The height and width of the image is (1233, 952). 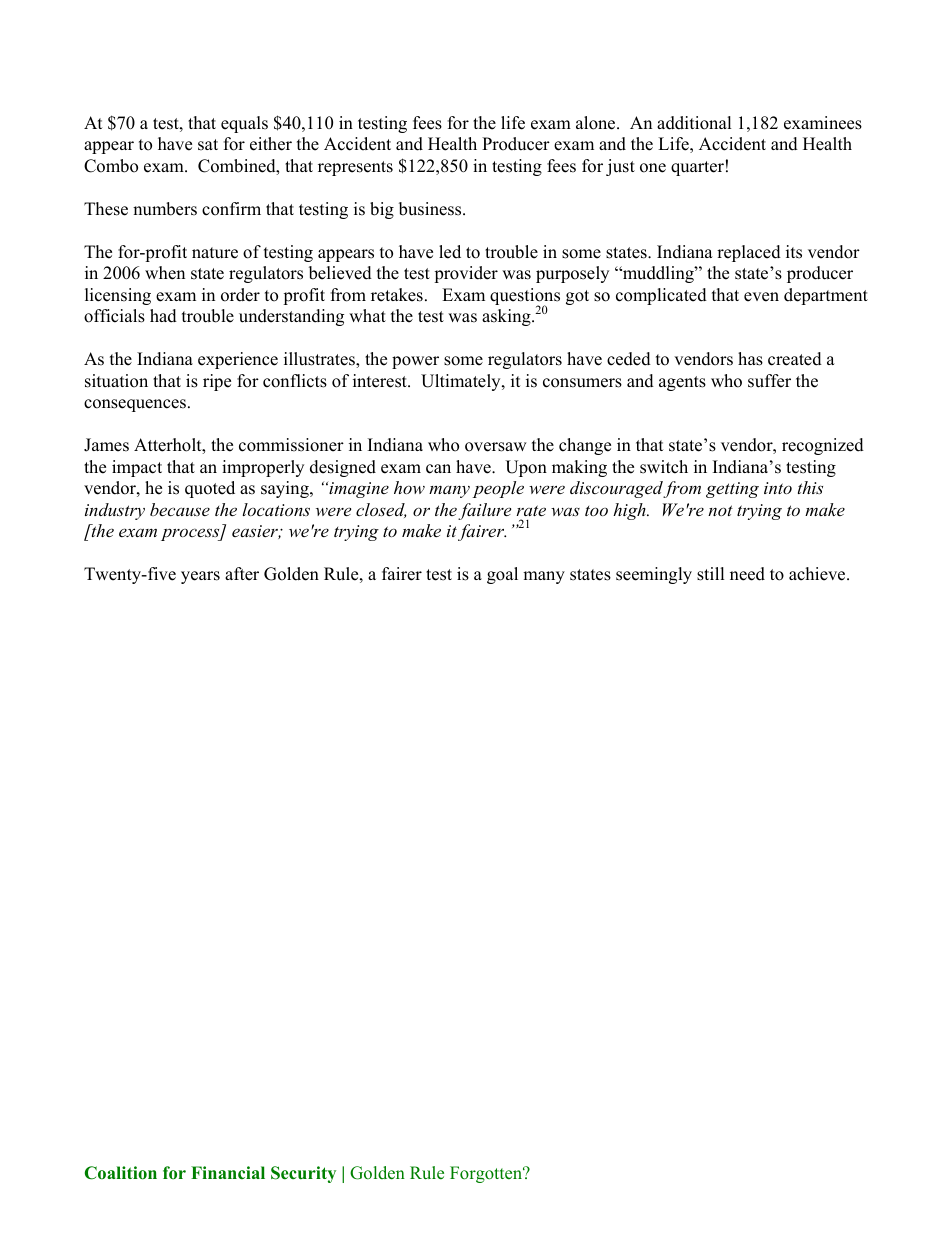 What do you see at coordinates (732, 490) in the image?
I see `getting` at bounding box center [732, 490].
